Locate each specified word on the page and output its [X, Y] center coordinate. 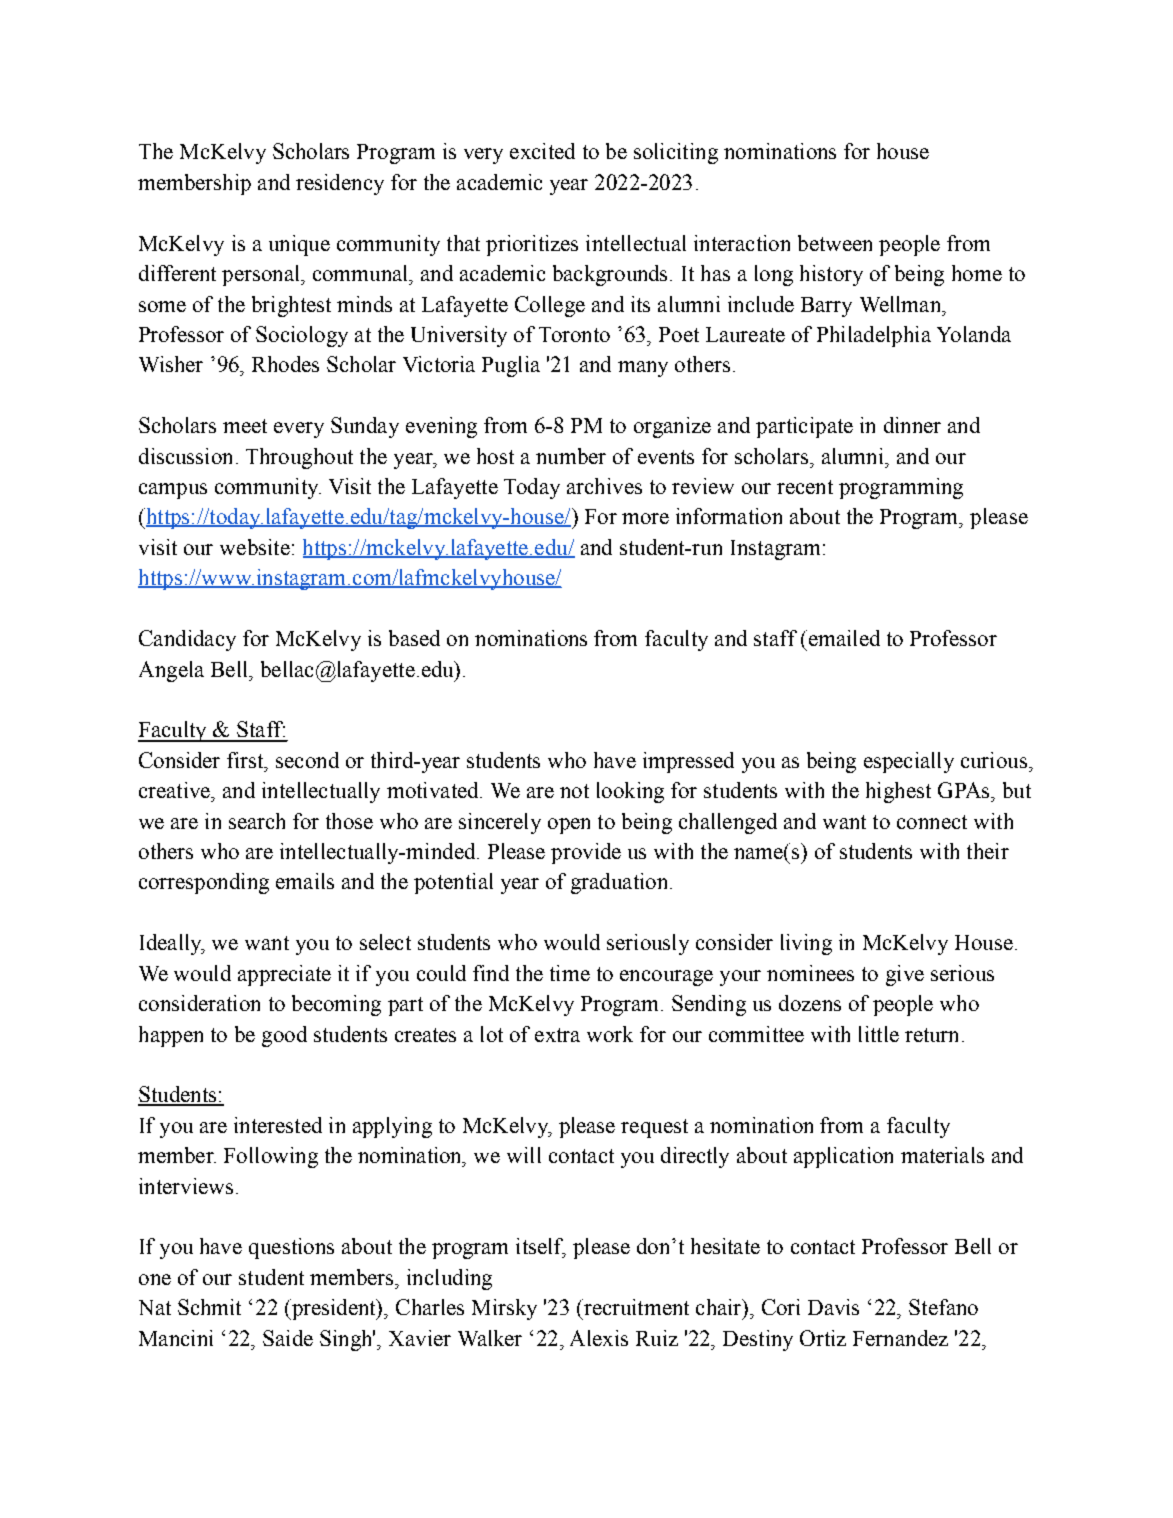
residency [340, 184]
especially [909, 762]
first [246, 760]
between [835, 243]
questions [291, 1248]
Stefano [943, 1307]
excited [542, 151]
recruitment [635, 1307]
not [574, 791]
